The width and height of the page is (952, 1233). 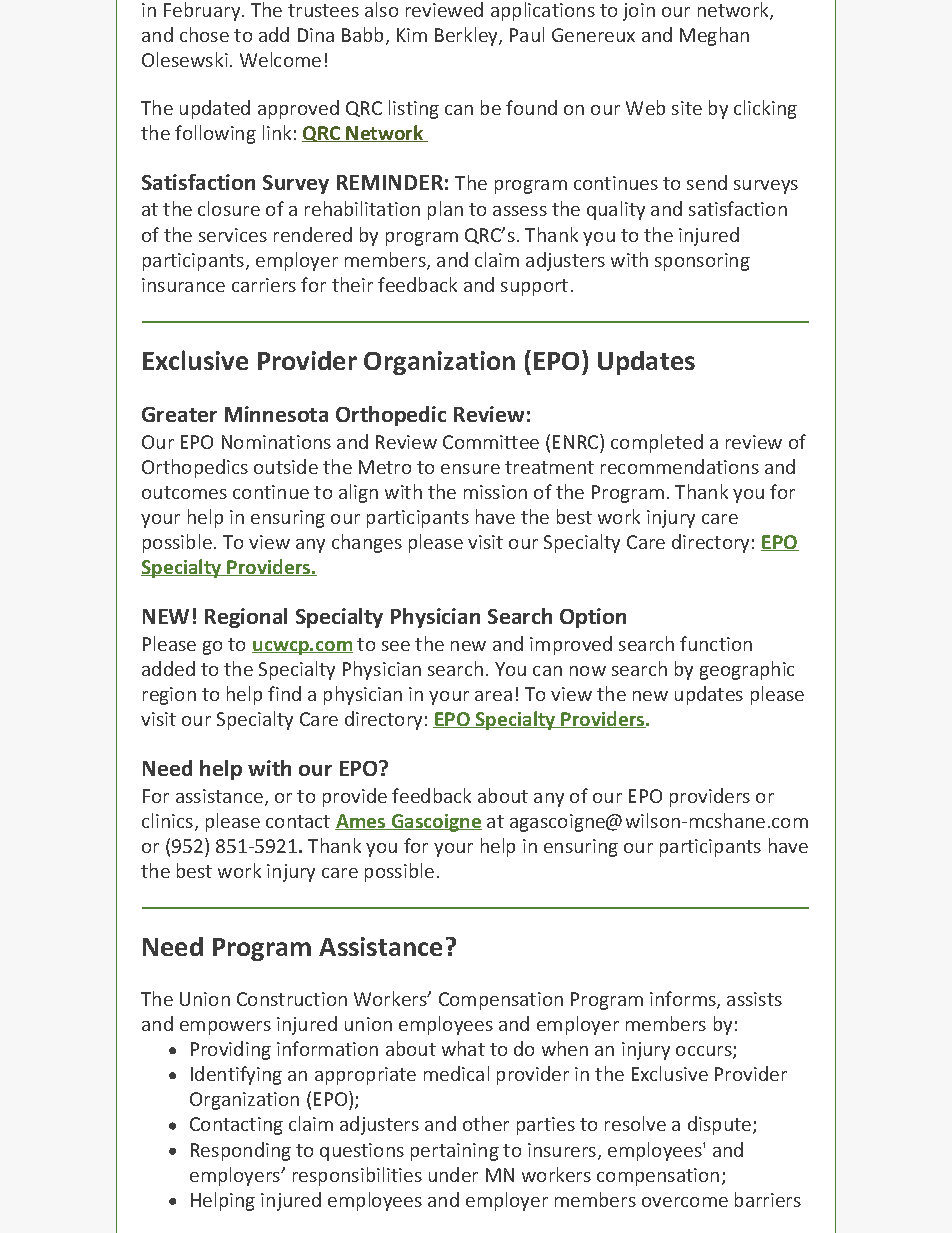 I want to click on Berkley, so click(x=467, y=36).
